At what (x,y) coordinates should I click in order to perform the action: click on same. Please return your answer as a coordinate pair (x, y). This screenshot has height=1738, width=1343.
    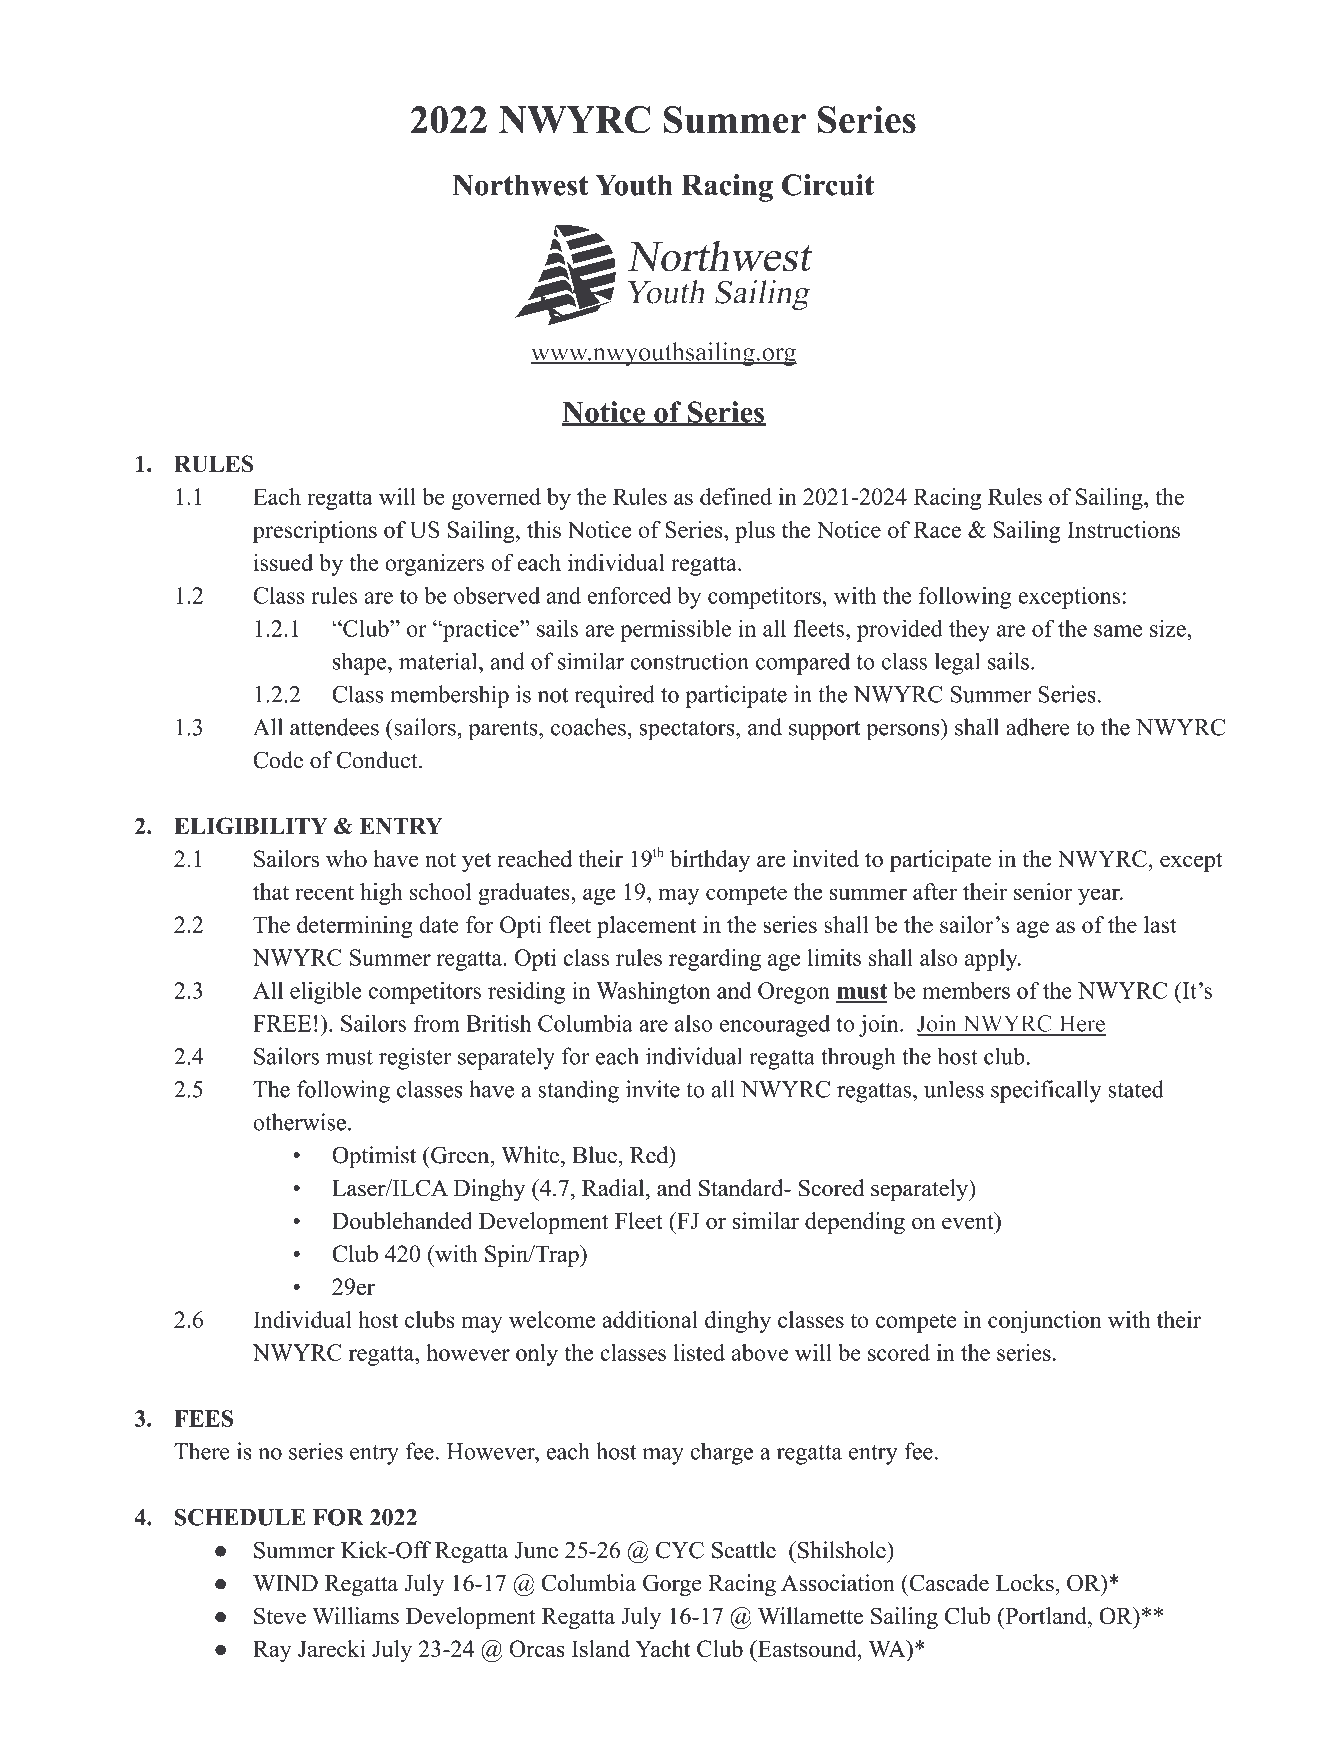
    Looking at the image, I should click on (1118, 631).
